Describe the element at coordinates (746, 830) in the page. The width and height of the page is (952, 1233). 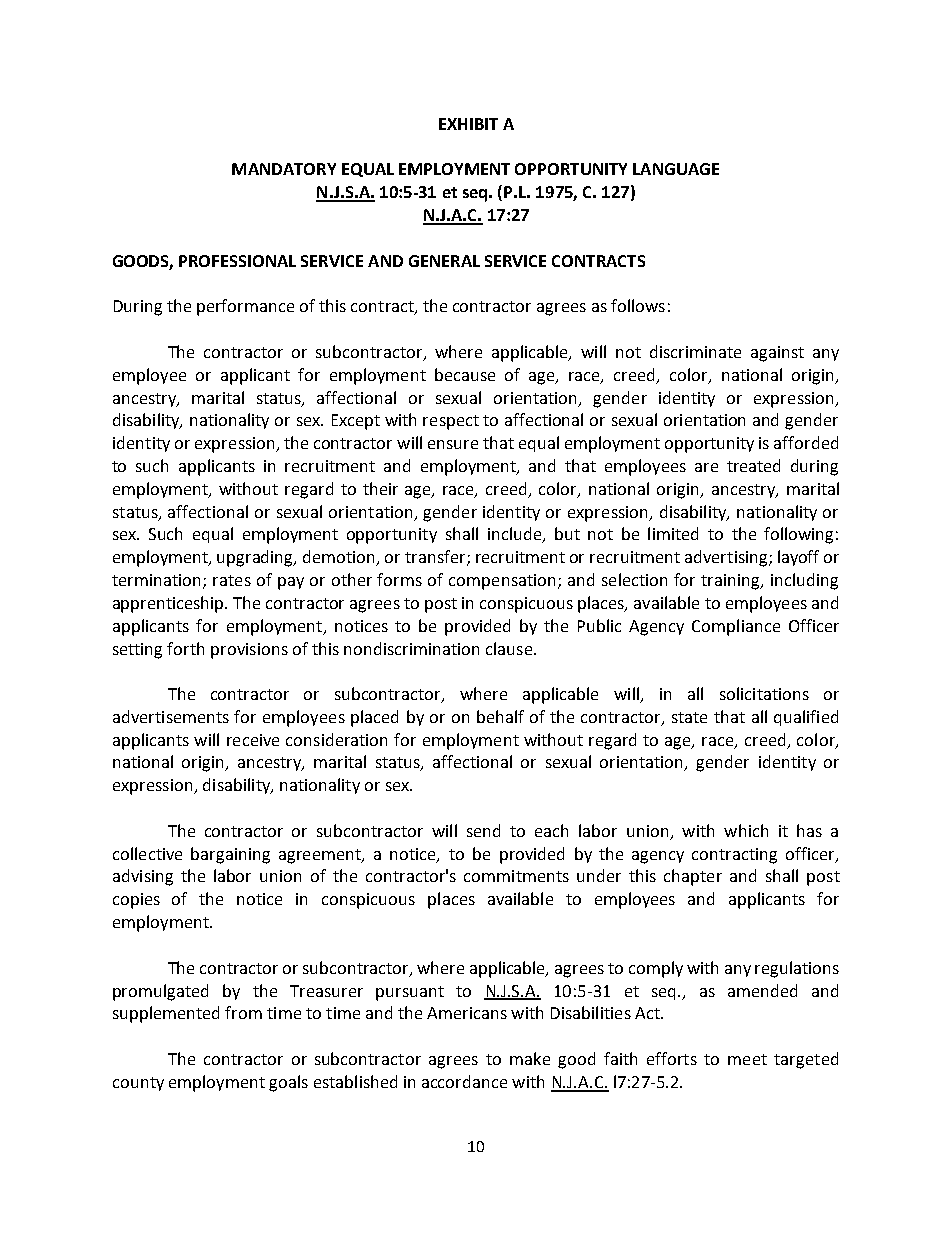
I see `which` at that location.
